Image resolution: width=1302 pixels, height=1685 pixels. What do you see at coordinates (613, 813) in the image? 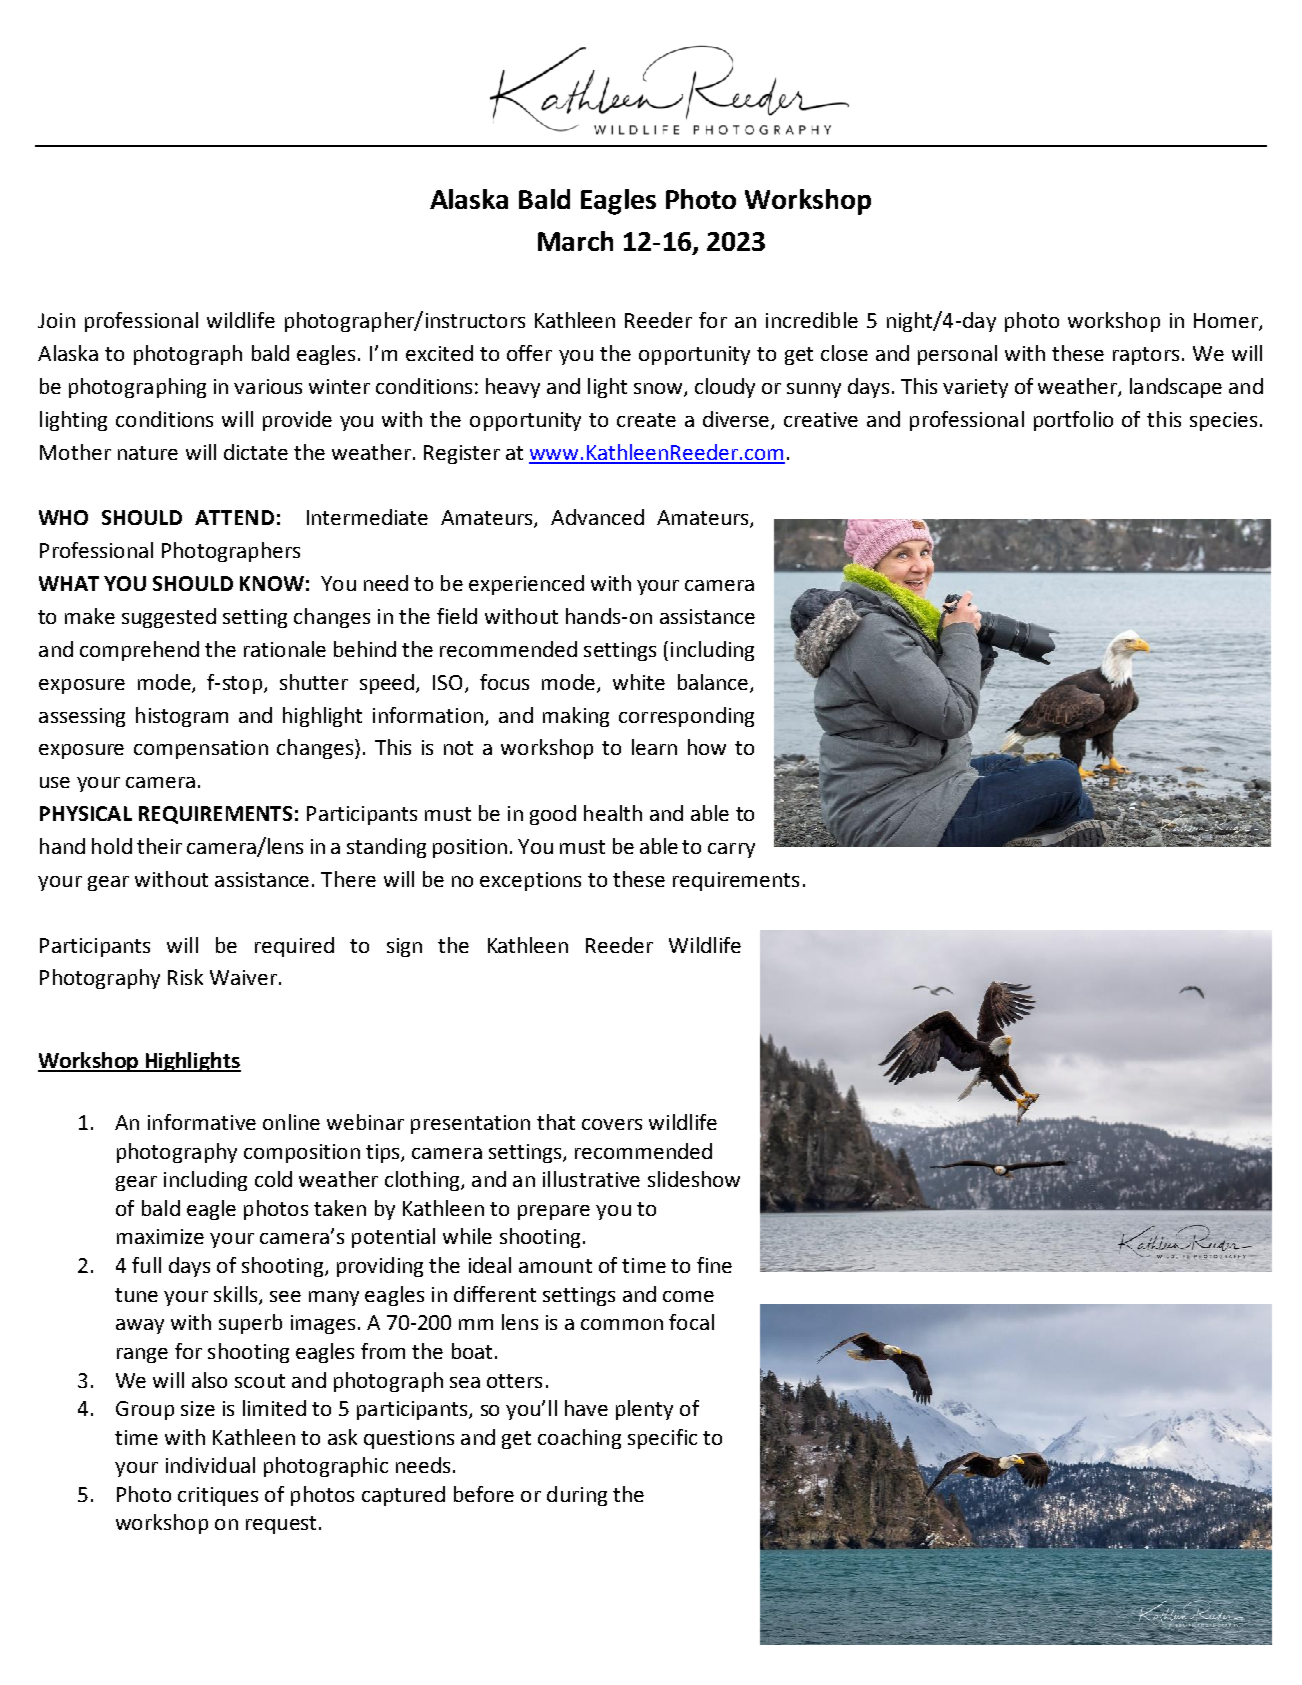
I see `health` at bounding box center [613, 813].
